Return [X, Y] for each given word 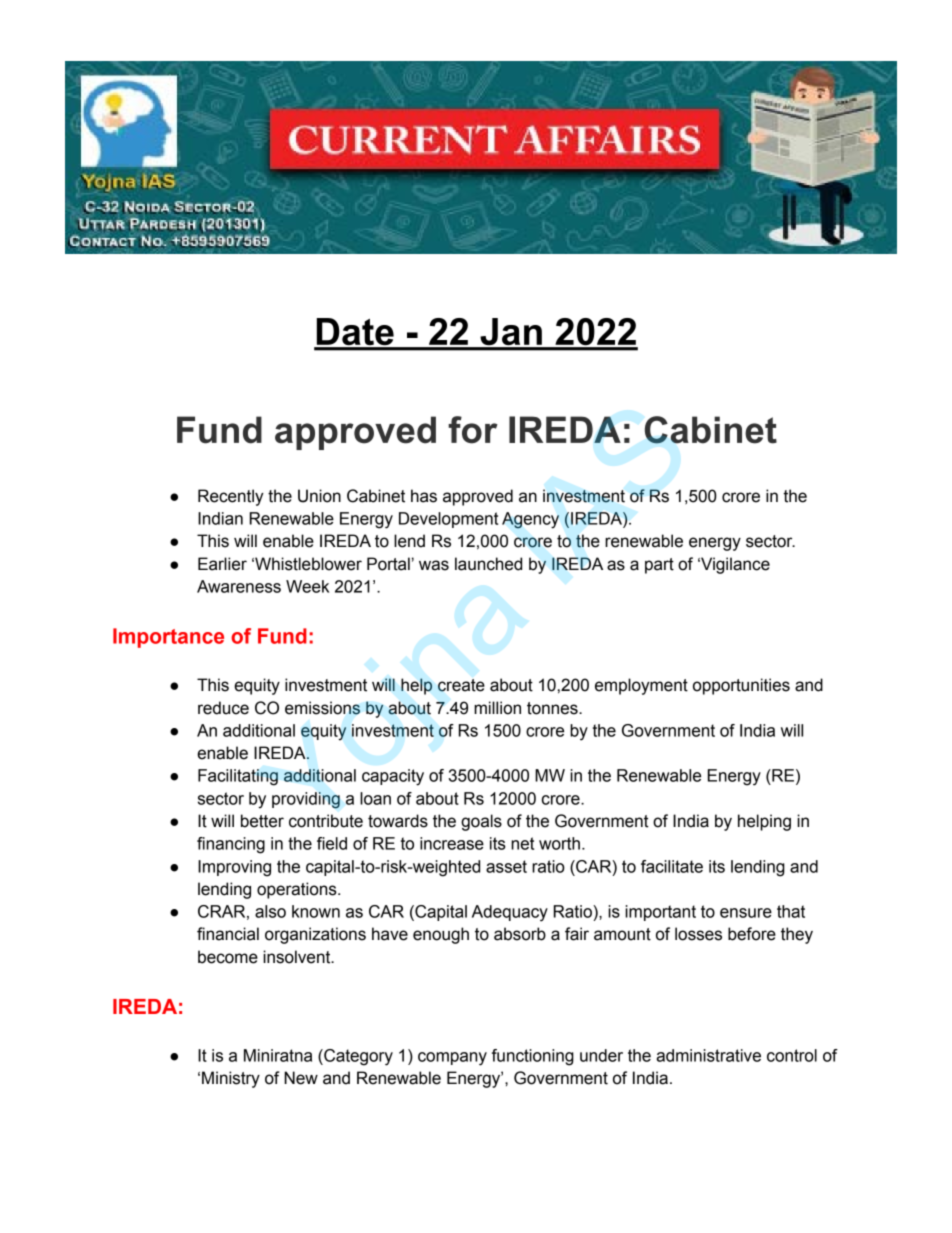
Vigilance [734, 565]
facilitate [672, 866]
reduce [223, 708]
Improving [234, 868]
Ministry [231, 1079]
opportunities [741, 686]
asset [506, 866]
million [497, 708]
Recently [231, 497]
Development [448, 520]
